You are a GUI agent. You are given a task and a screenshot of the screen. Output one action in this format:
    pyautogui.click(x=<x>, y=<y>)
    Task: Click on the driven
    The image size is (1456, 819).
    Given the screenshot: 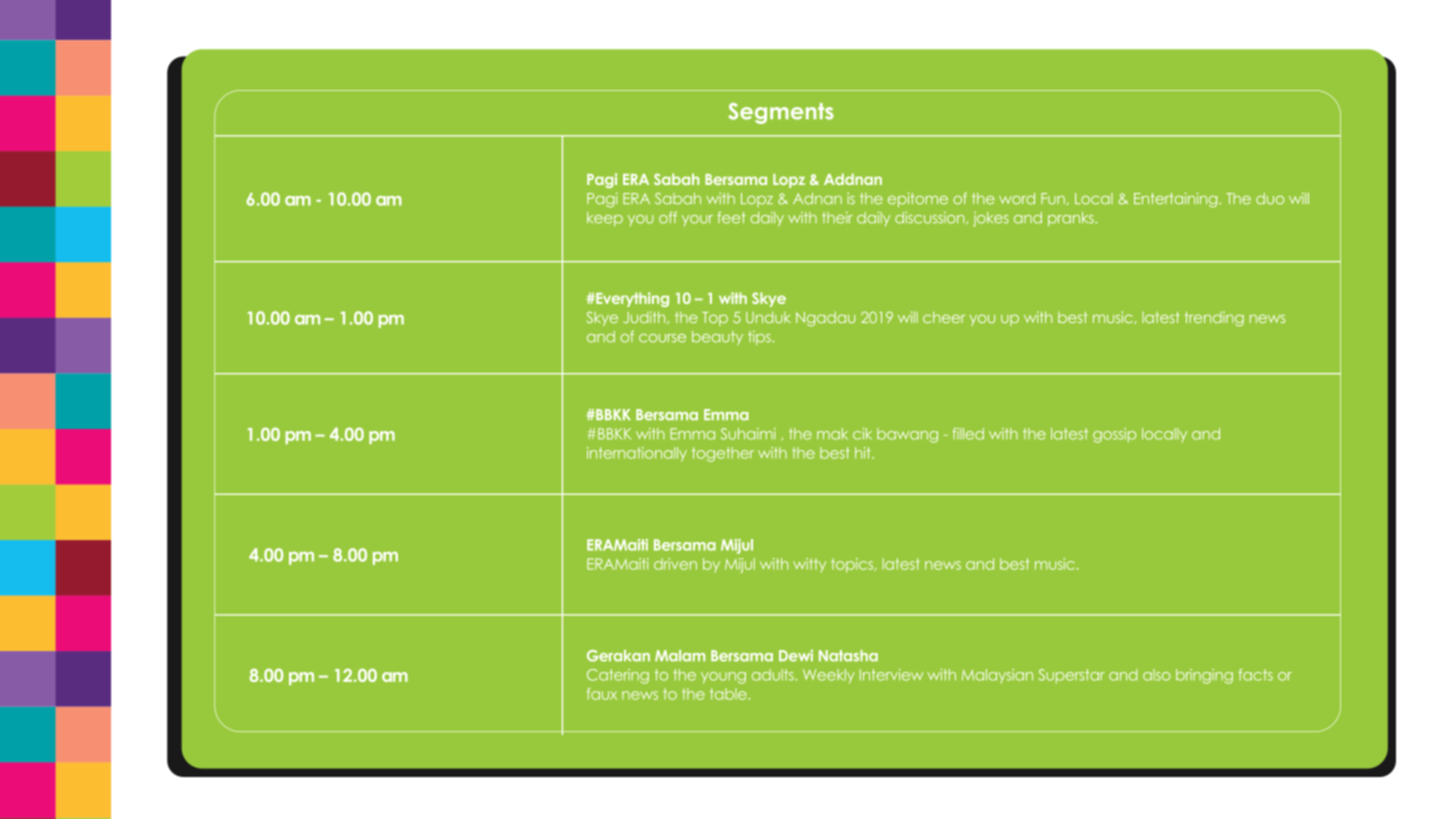 What is the action you would take?
    pyautogui.click(x=675, y=564)
